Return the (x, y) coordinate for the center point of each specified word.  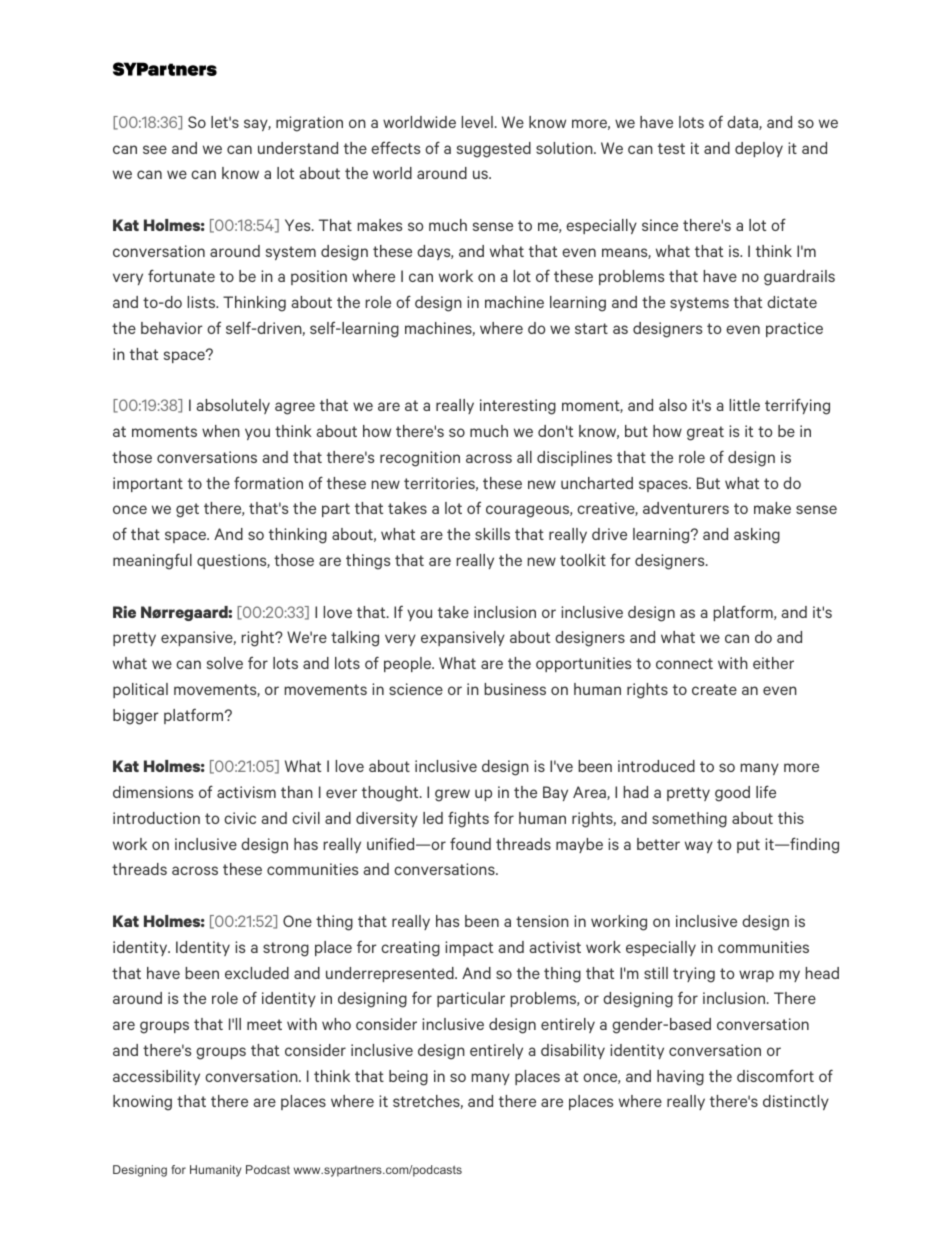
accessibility (156, 1077)
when (221, 431)
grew (452, 795)
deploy (759, 149)
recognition (420, 459)
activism (246, 792)
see (155, 149)
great (705, 433)
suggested (494, 150)
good (732, 794)
